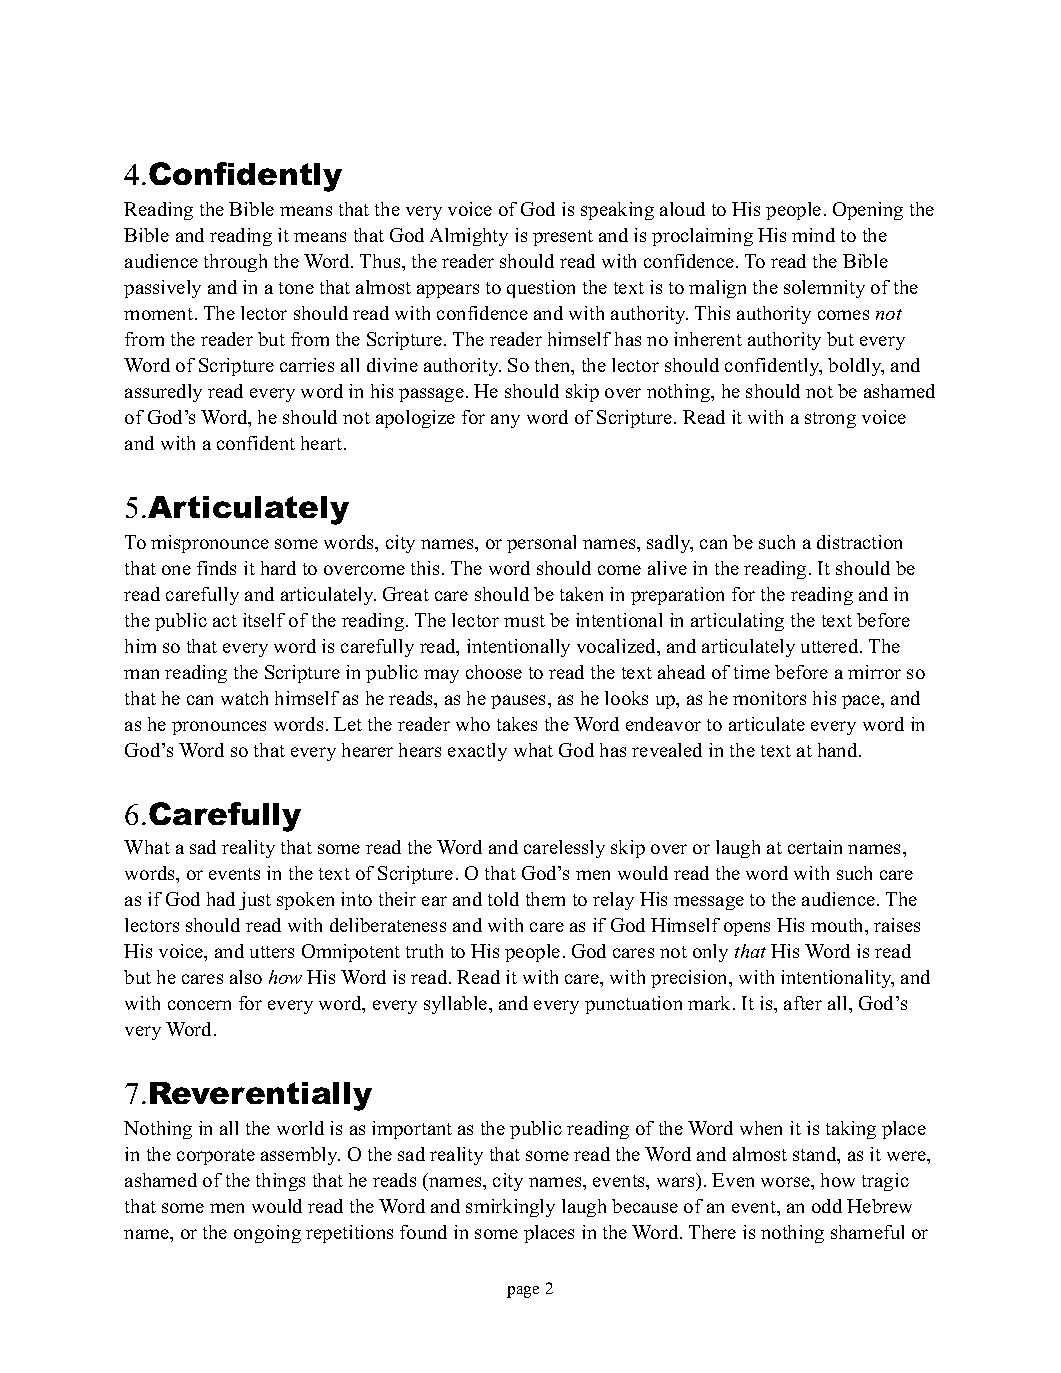 Image resolution: width=1061 pixels, height=1373 pixels. What do you see at coordinates (839, 750) in the screenshot?
I see `hand` at bounding box center [839, 750].
